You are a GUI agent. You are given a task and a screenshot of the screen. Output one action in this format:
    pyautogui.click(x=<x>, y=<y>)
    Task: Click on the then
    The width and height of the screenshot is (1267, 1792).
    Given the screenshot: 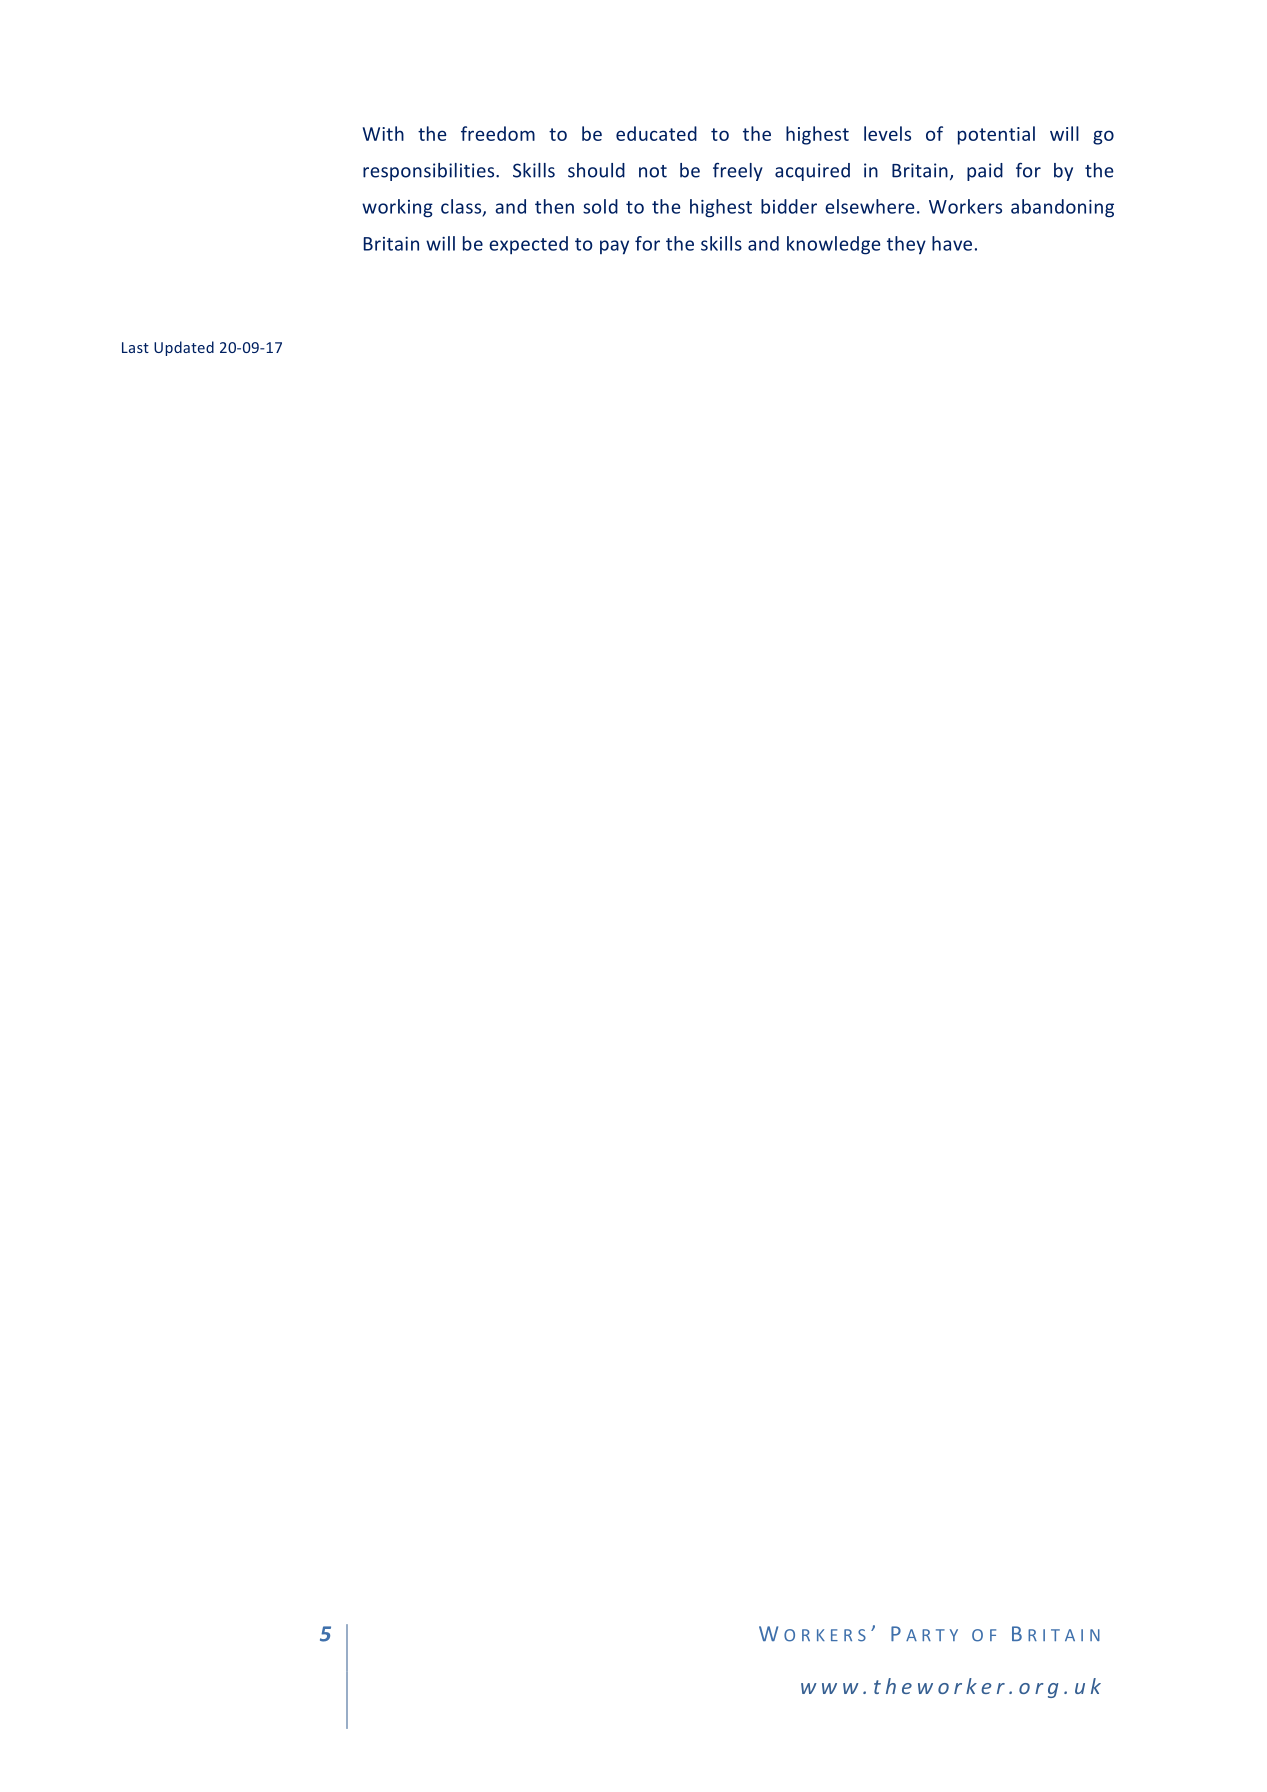 What is the action you would take?
    pyautogui.click(x=554, y=206)
